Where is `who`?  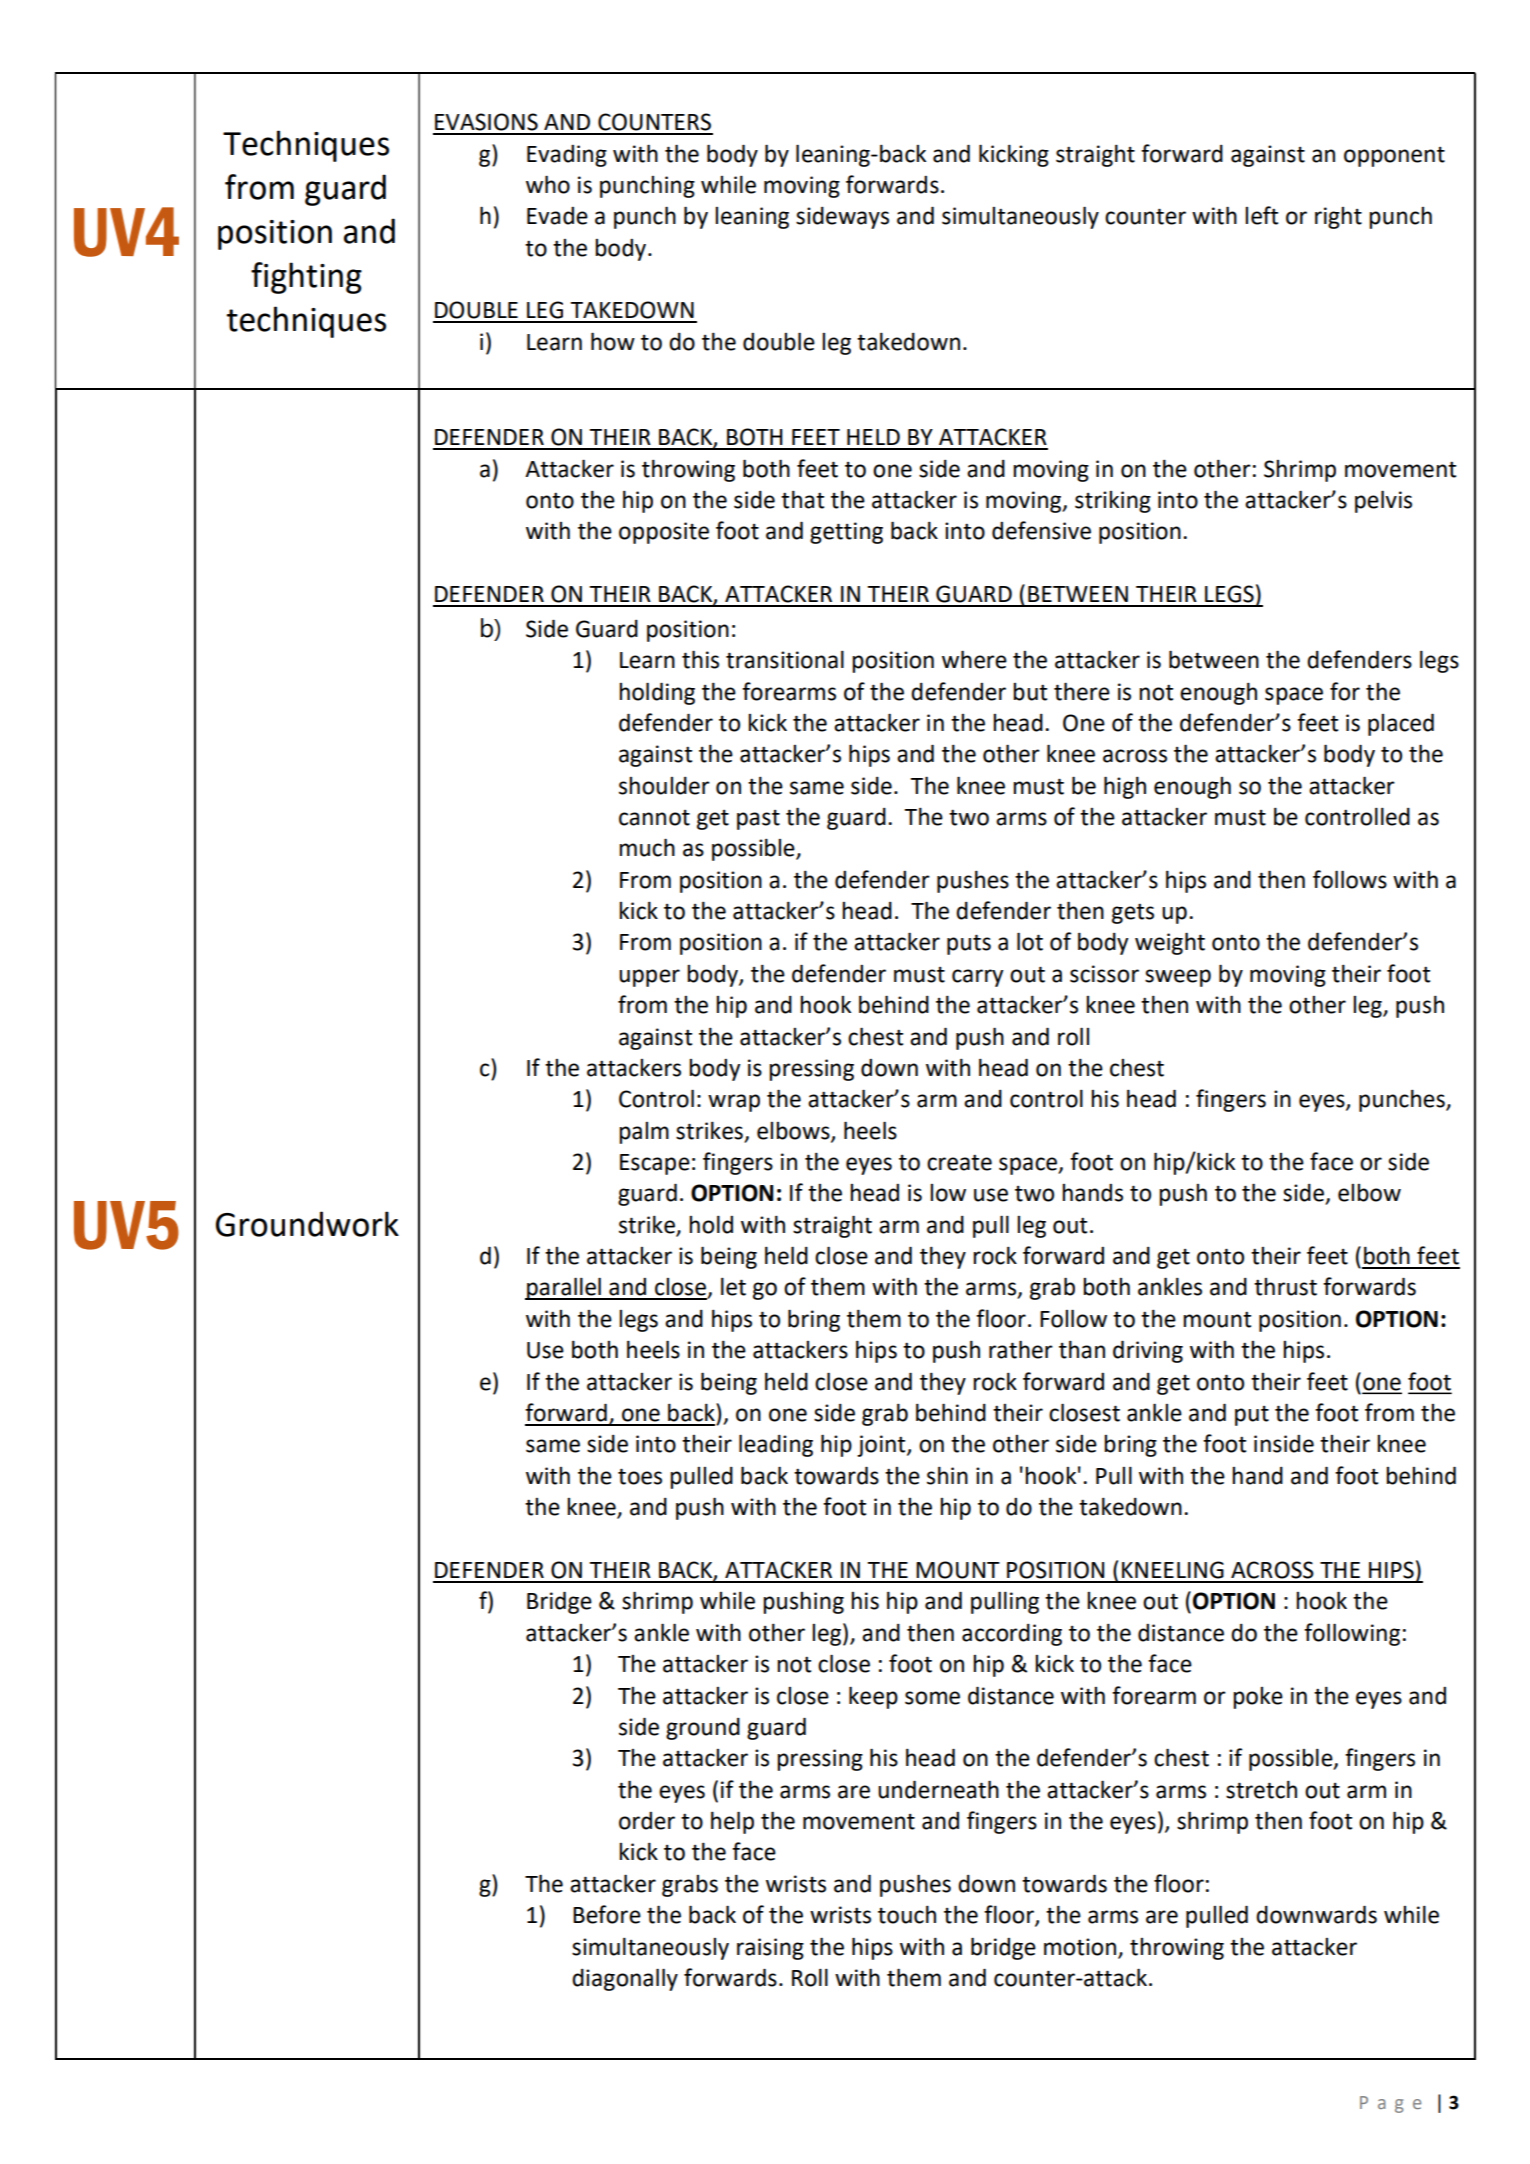
who is located at coordinates (548, 184).
